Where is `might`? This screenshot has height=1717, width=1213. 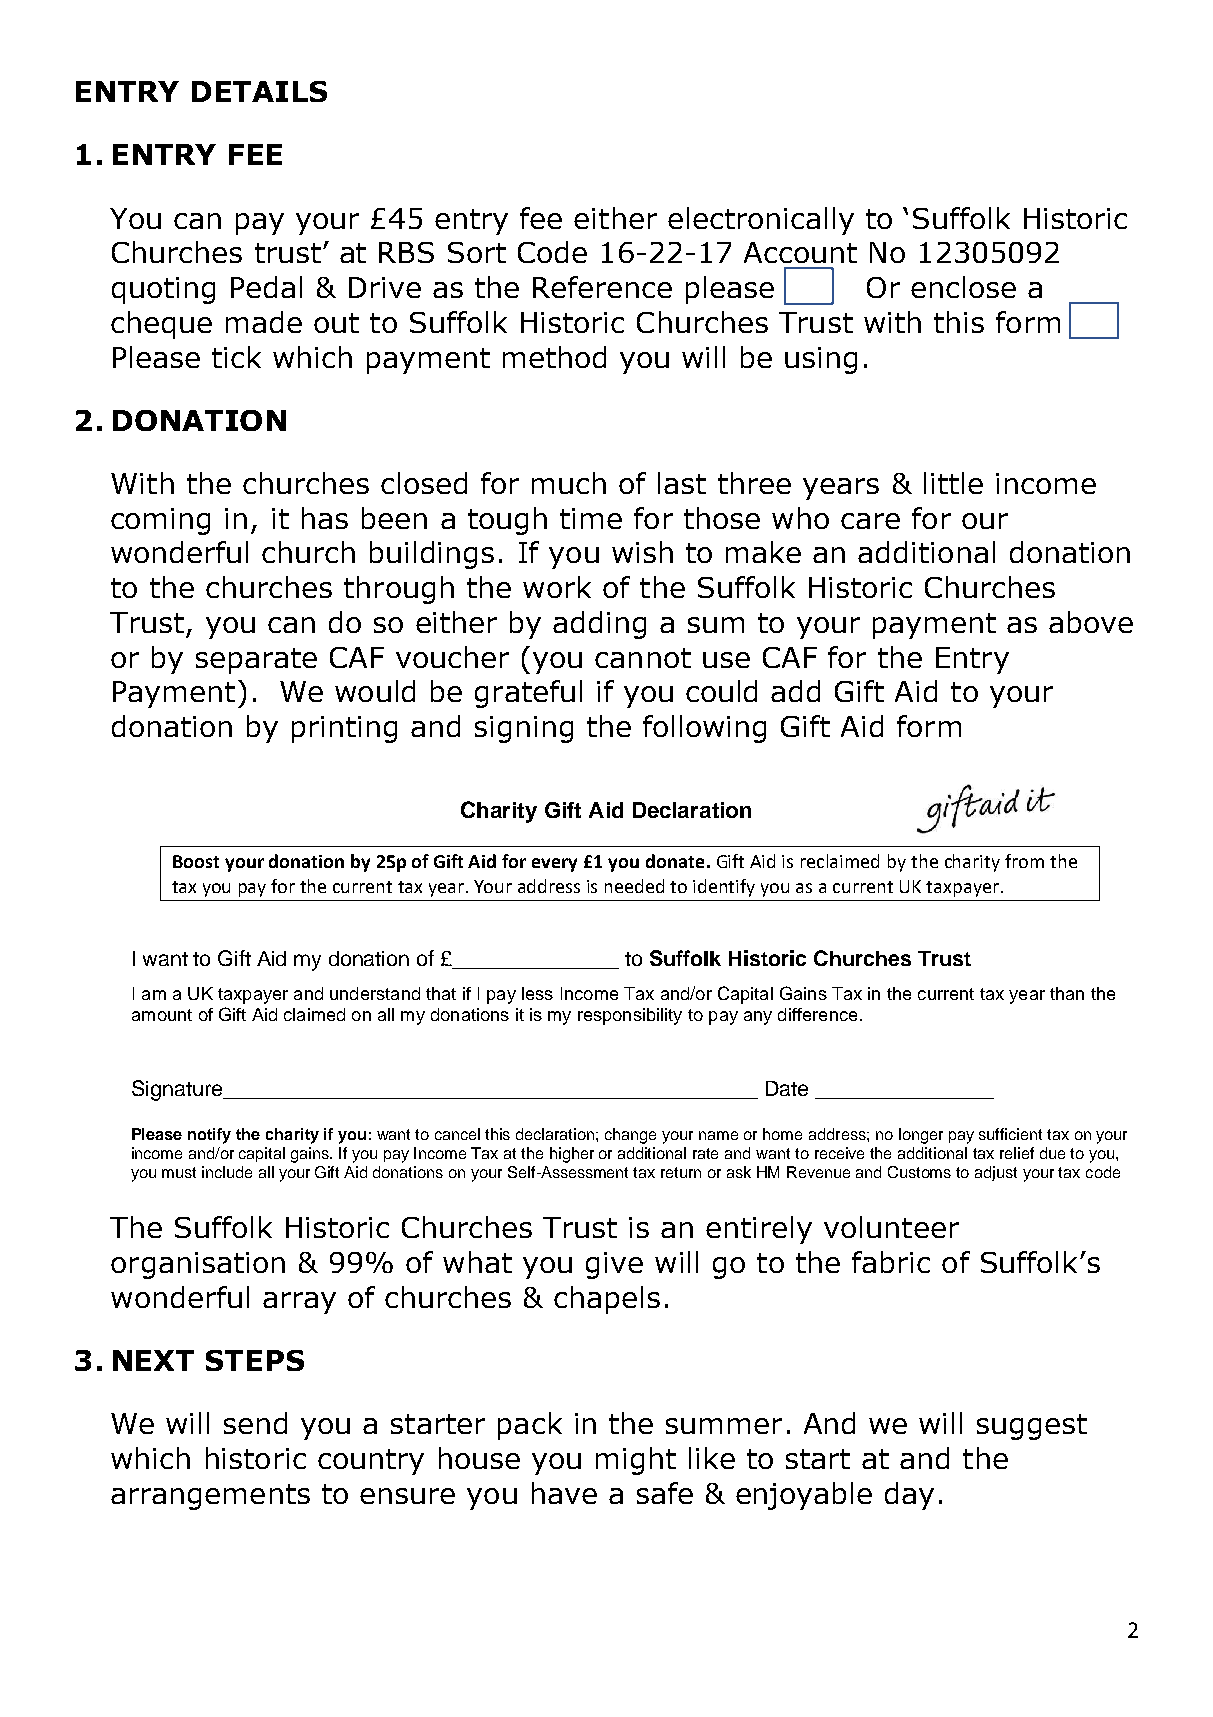
might is located at coordinates (636, 1461).
